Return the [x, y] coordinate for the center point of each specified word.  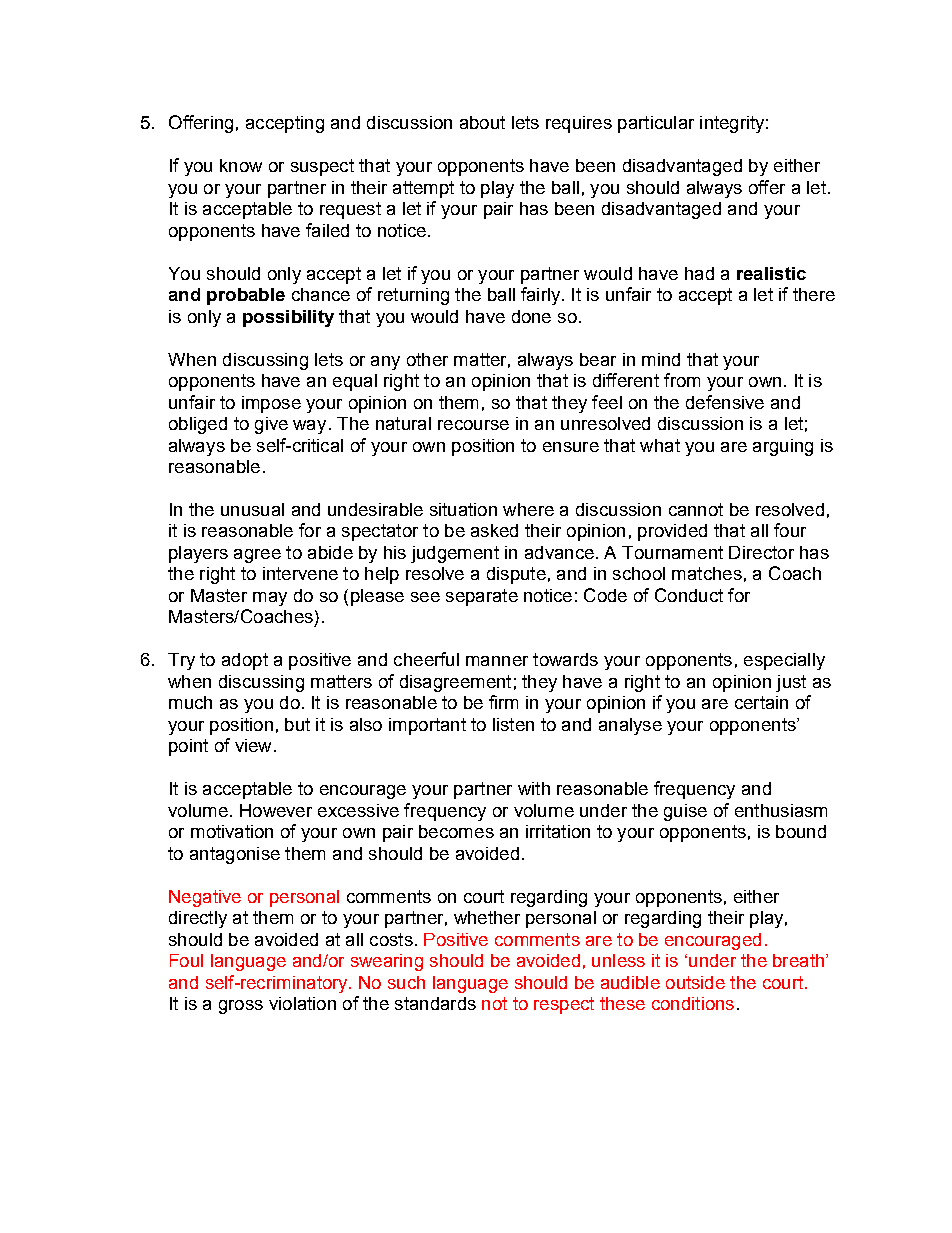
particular [656, 124]
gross [241, 1007]
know [241, 165]
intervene [300, 573]
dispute [516, 575]
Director [761, 552]
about [482, 122]
